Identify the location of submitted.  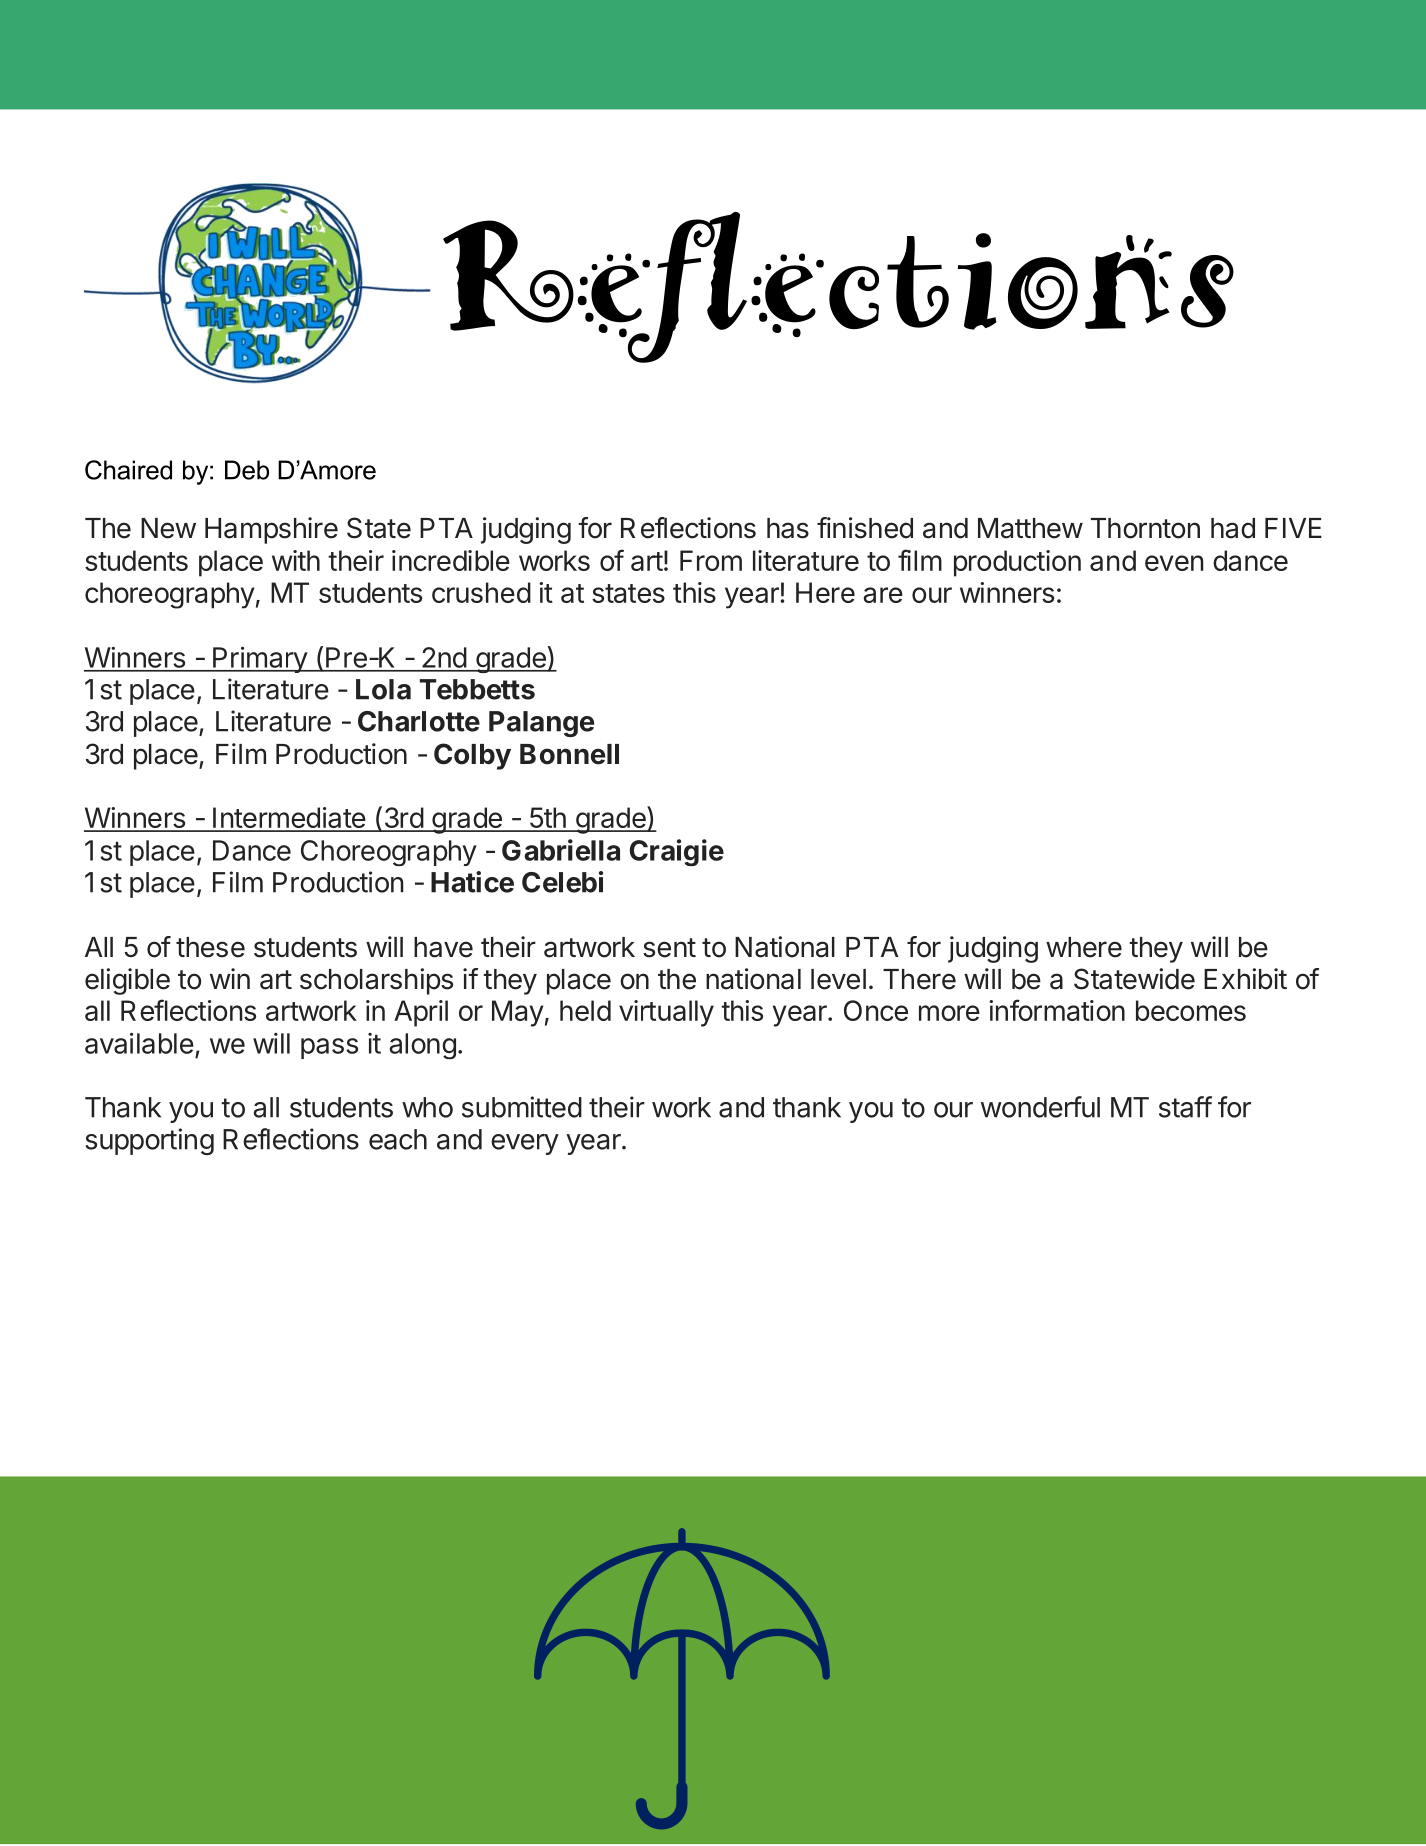
(522, 1107).
